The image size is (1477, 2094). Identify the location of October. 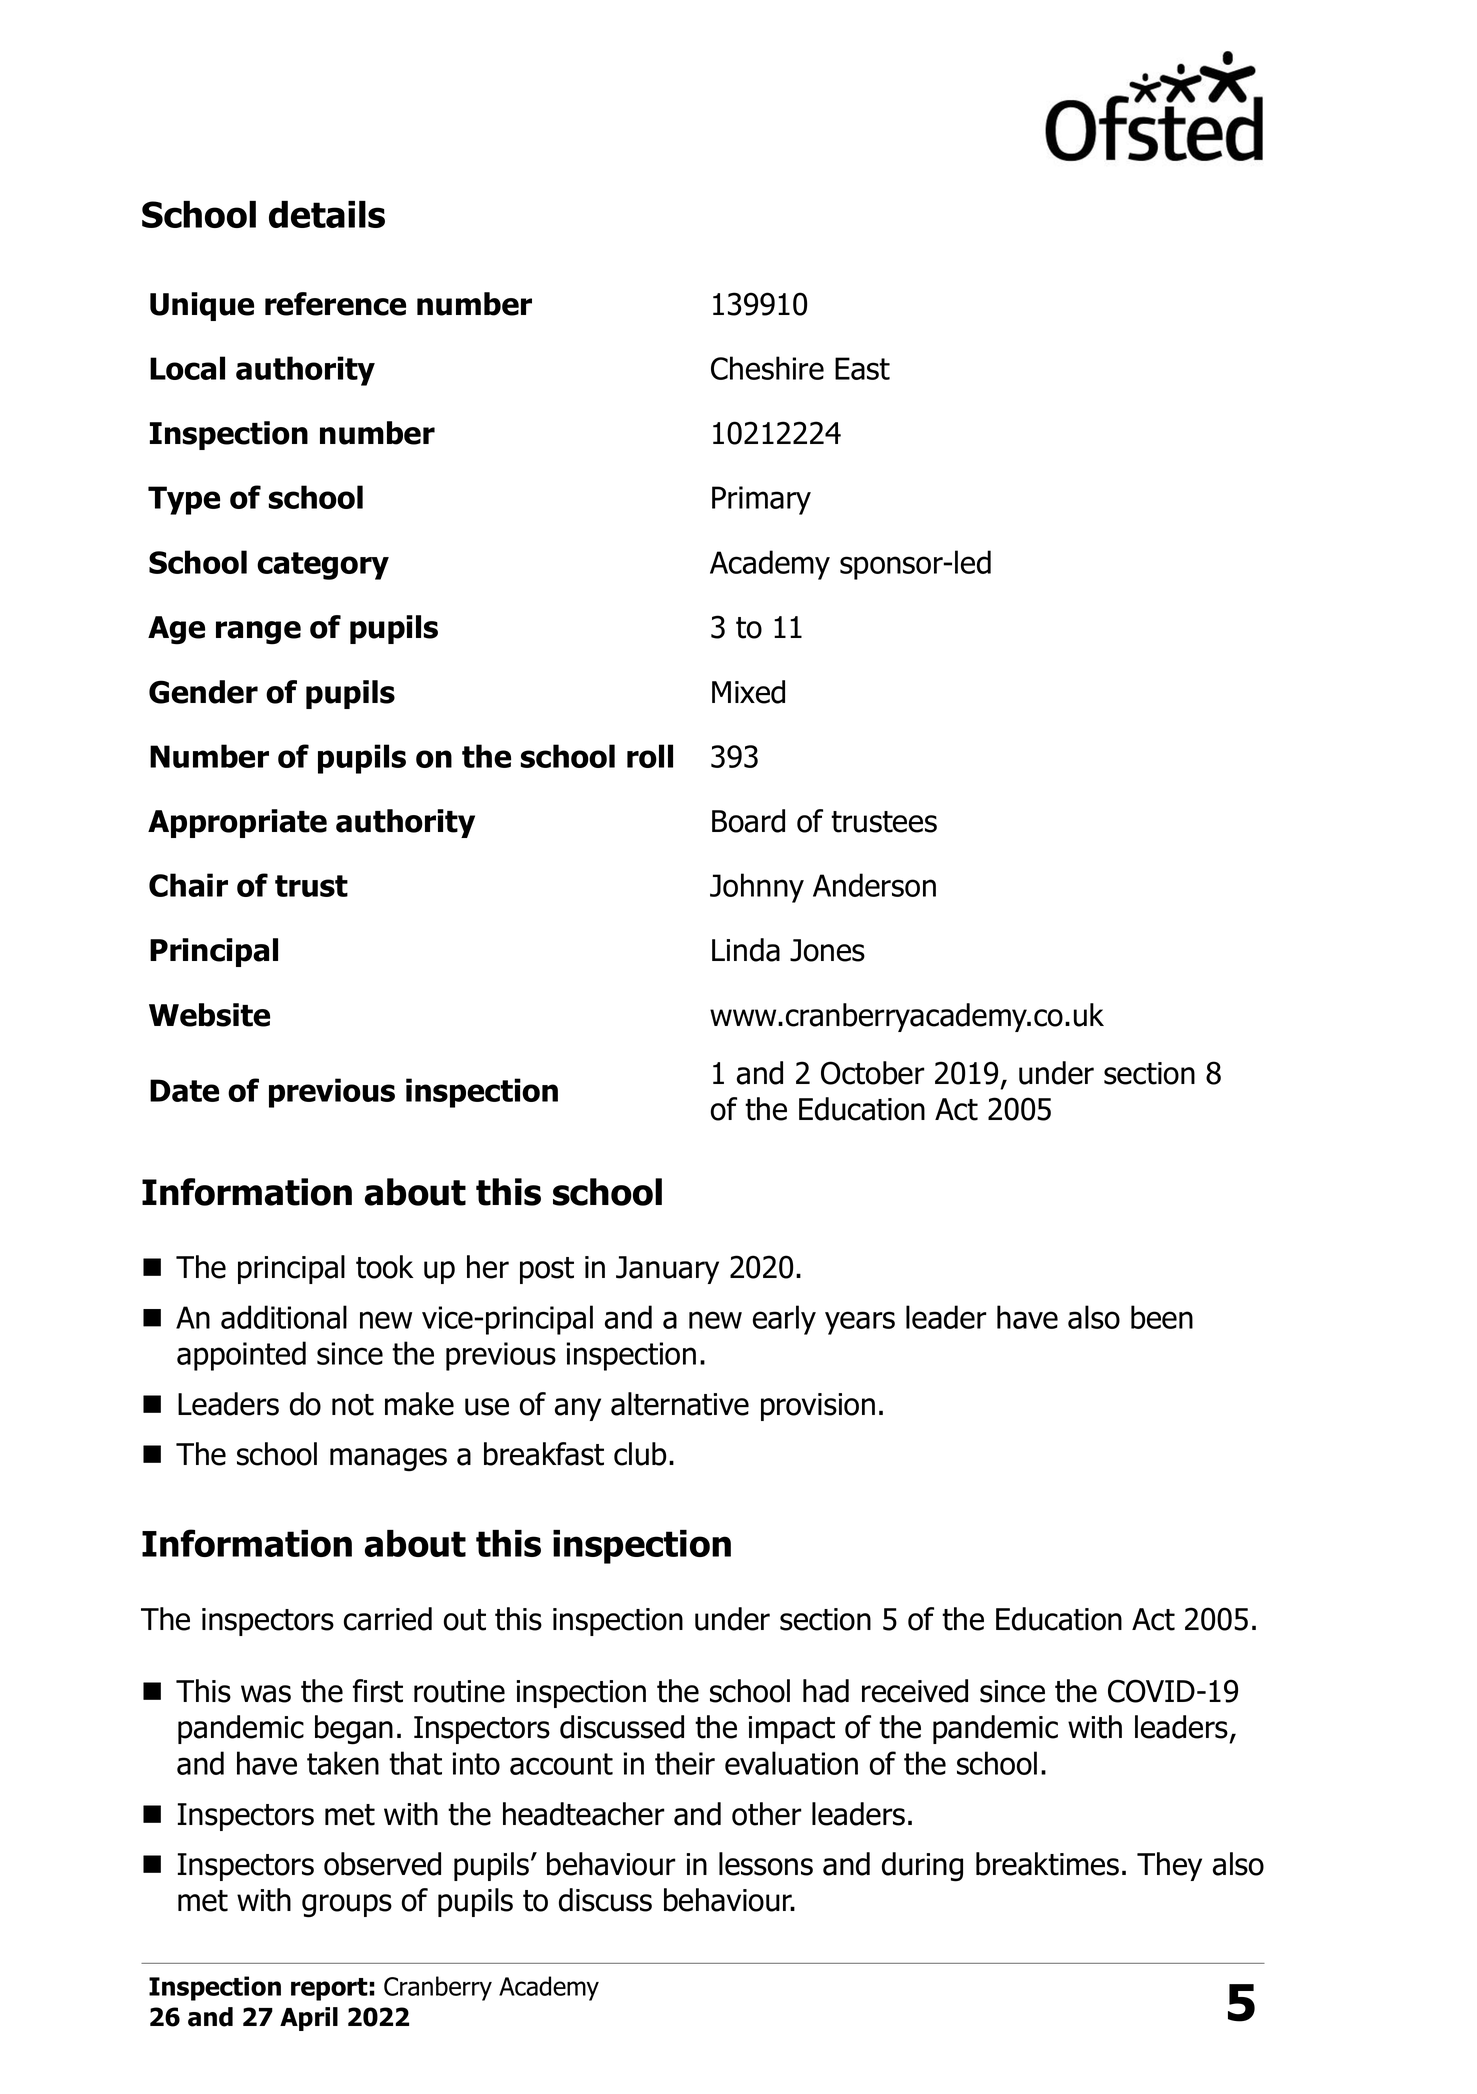
(873, 1073).
